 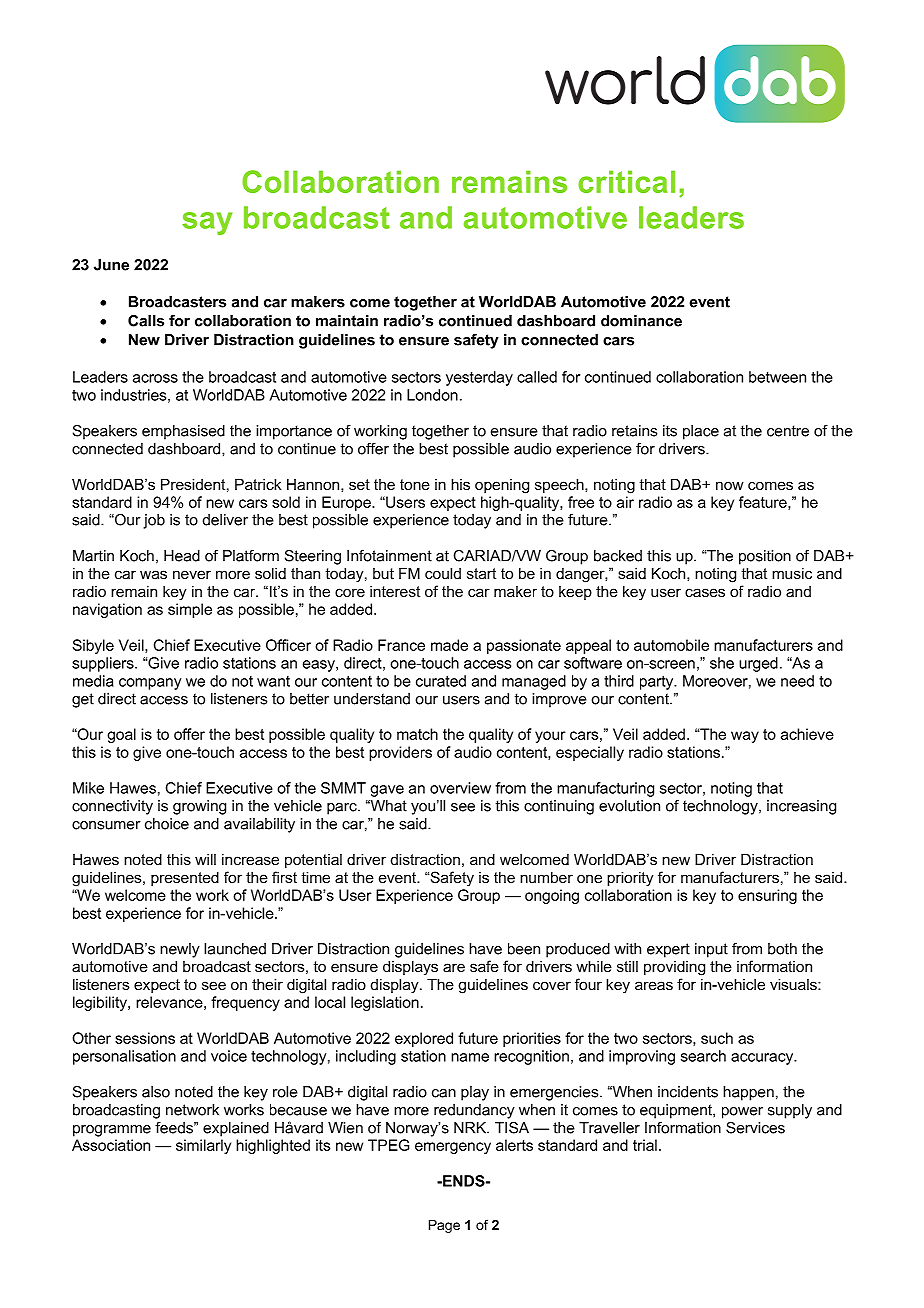 I want to click on maintain, so click(x=347, y=321).
